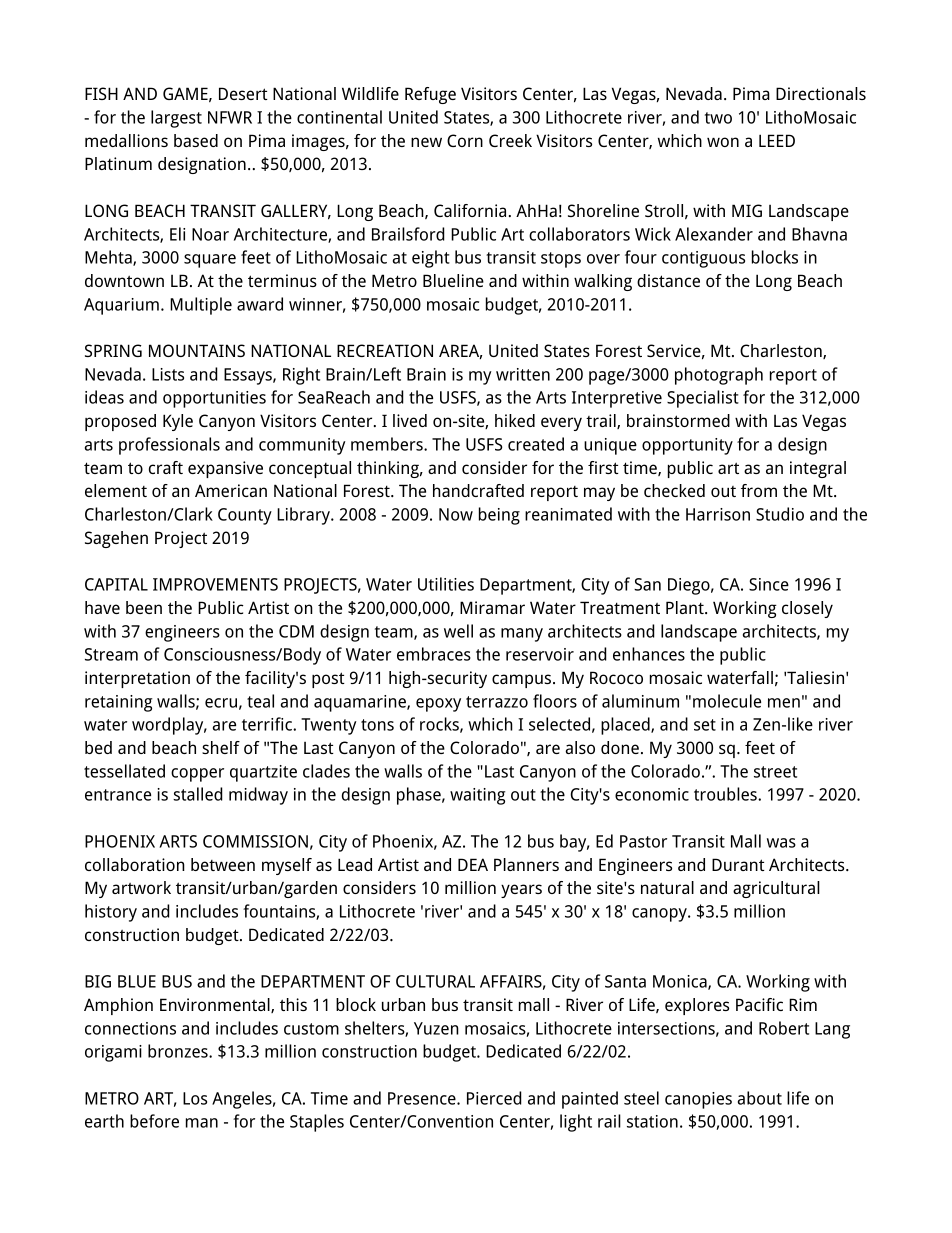 The width and height of the document is (952, 1233). I want to click on Corn, so click(465, 140).
